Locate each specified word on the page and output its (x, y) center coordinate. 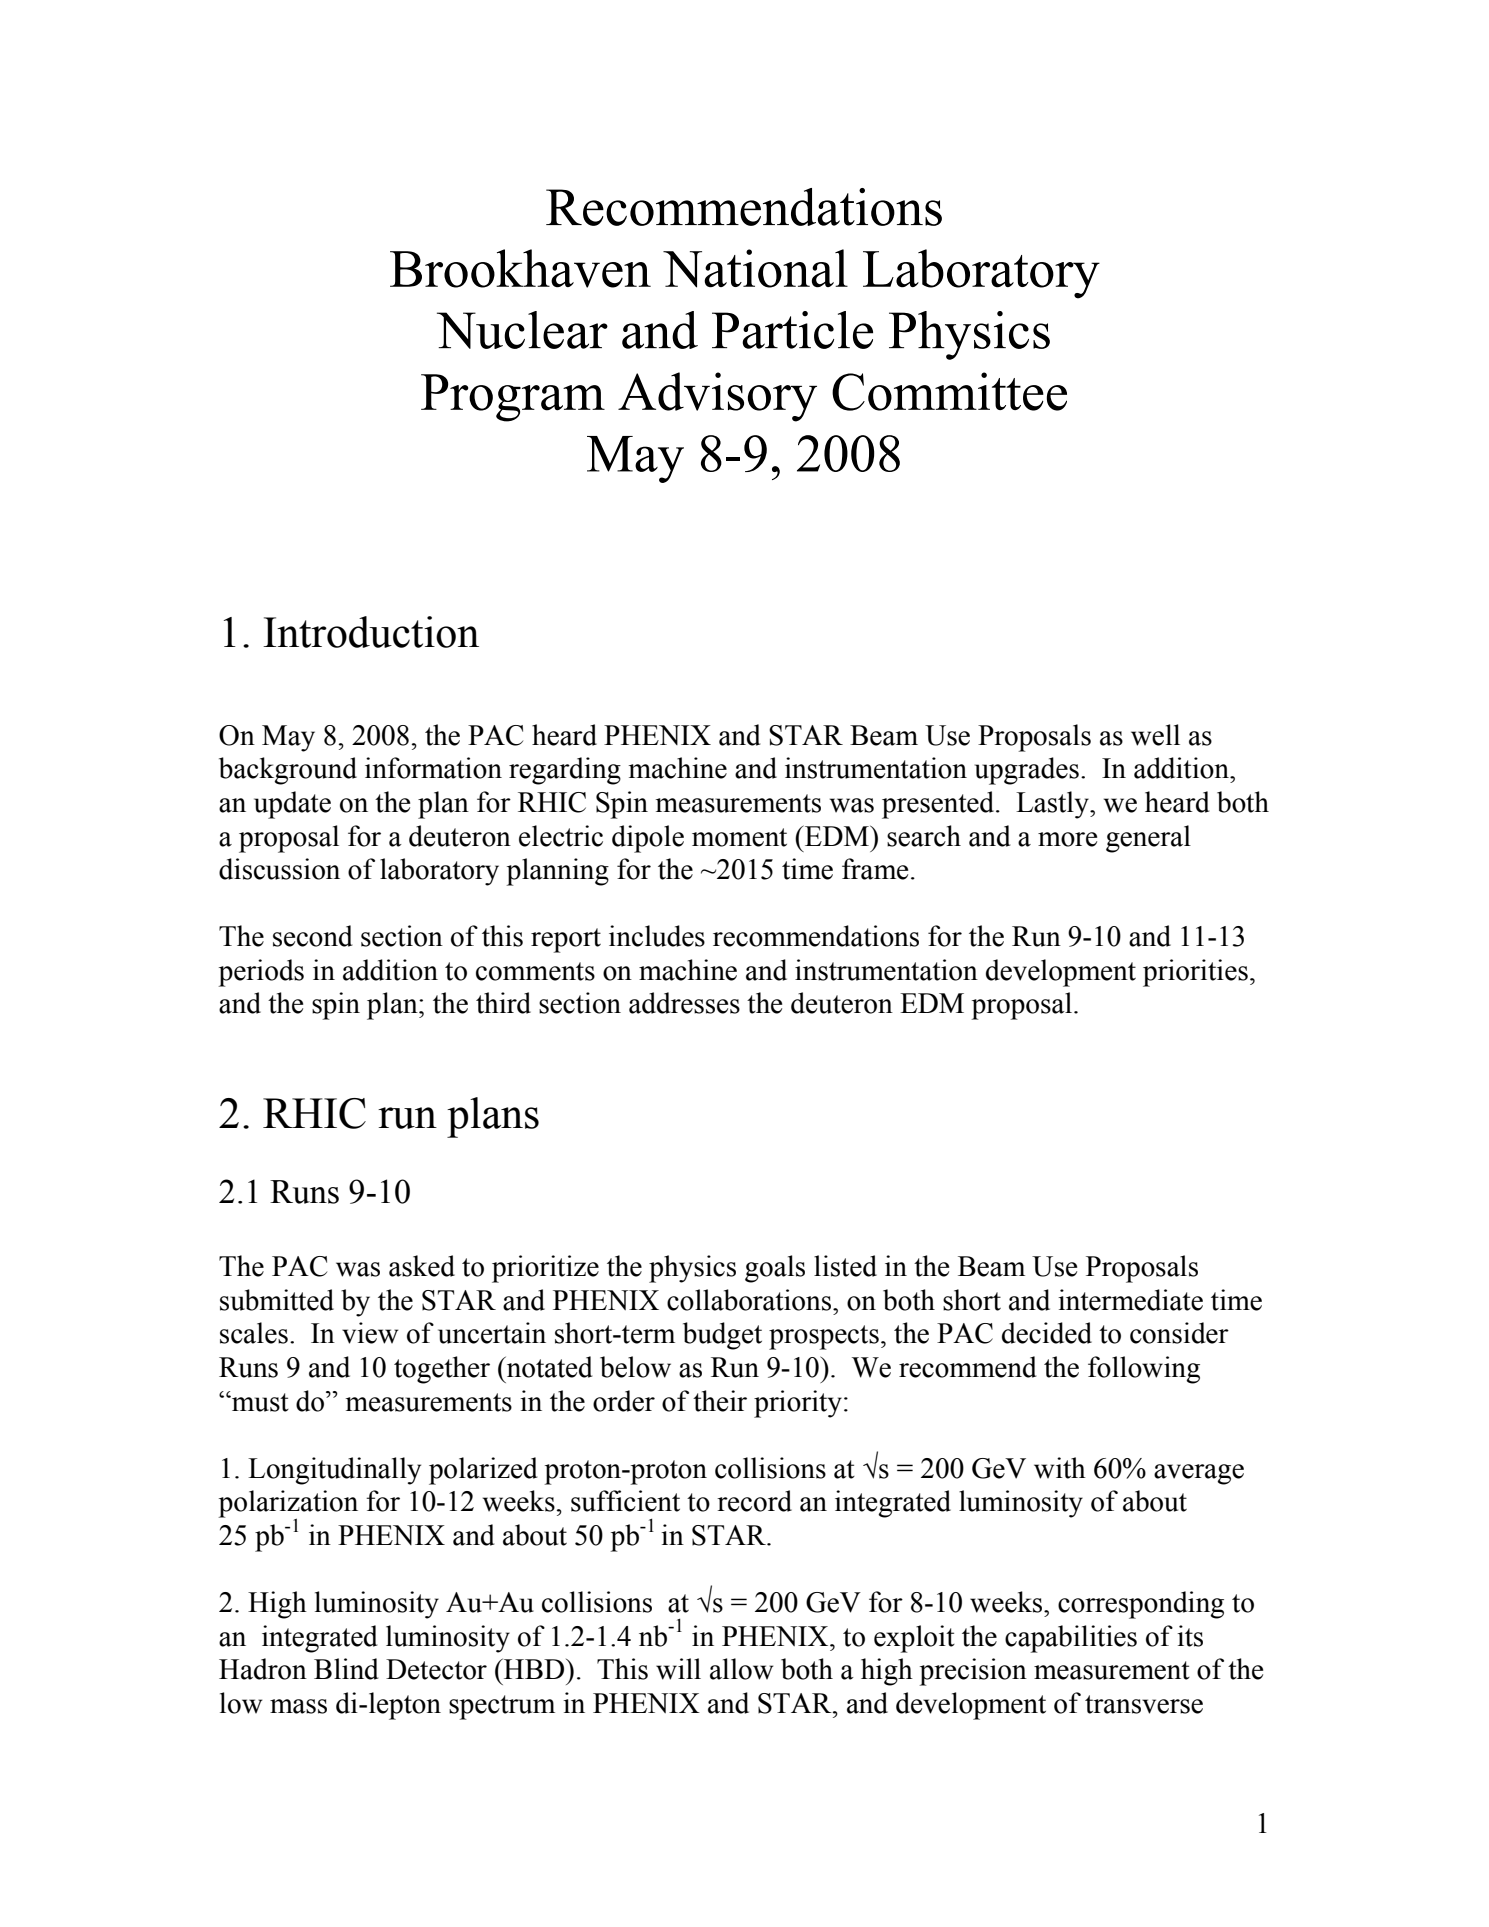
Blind (346, 1669)
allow (742, 1669)
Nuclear (522, 330)
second (312, 936)
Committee (949, 391)
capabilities (1071, 1639)
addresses (684, 1003)
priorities (1195, 973)
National (755, 268)
